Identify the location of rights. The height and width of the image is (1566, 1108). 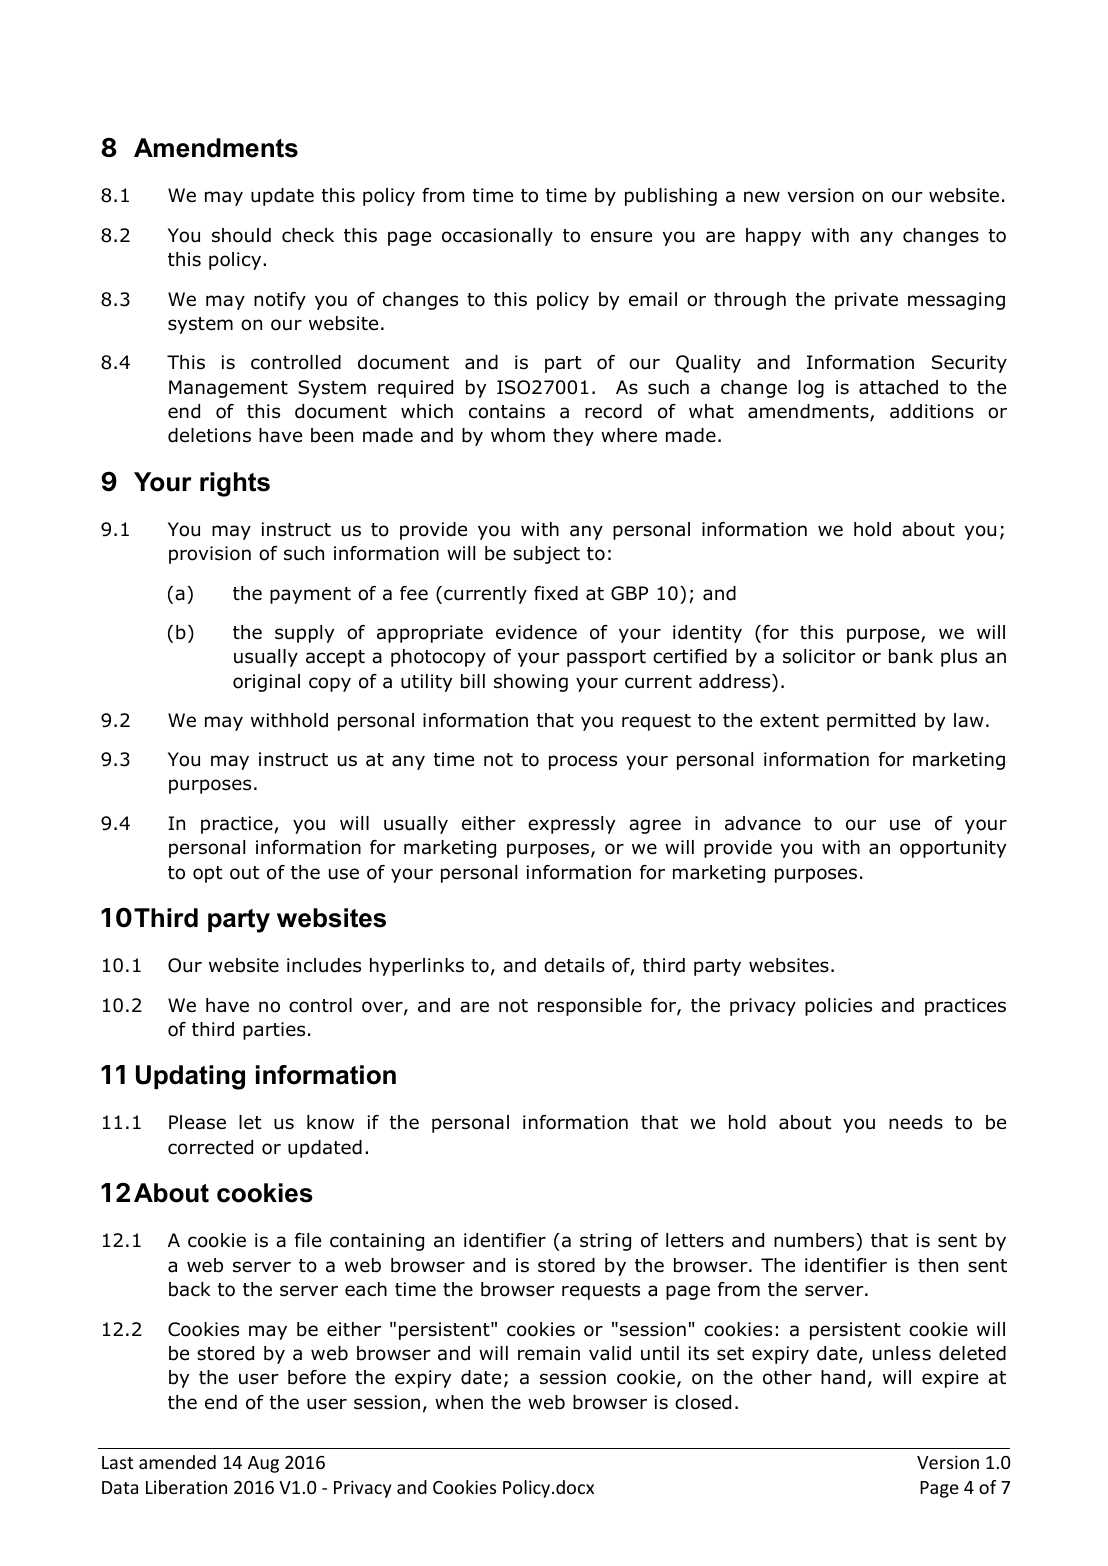
(235, 484).
